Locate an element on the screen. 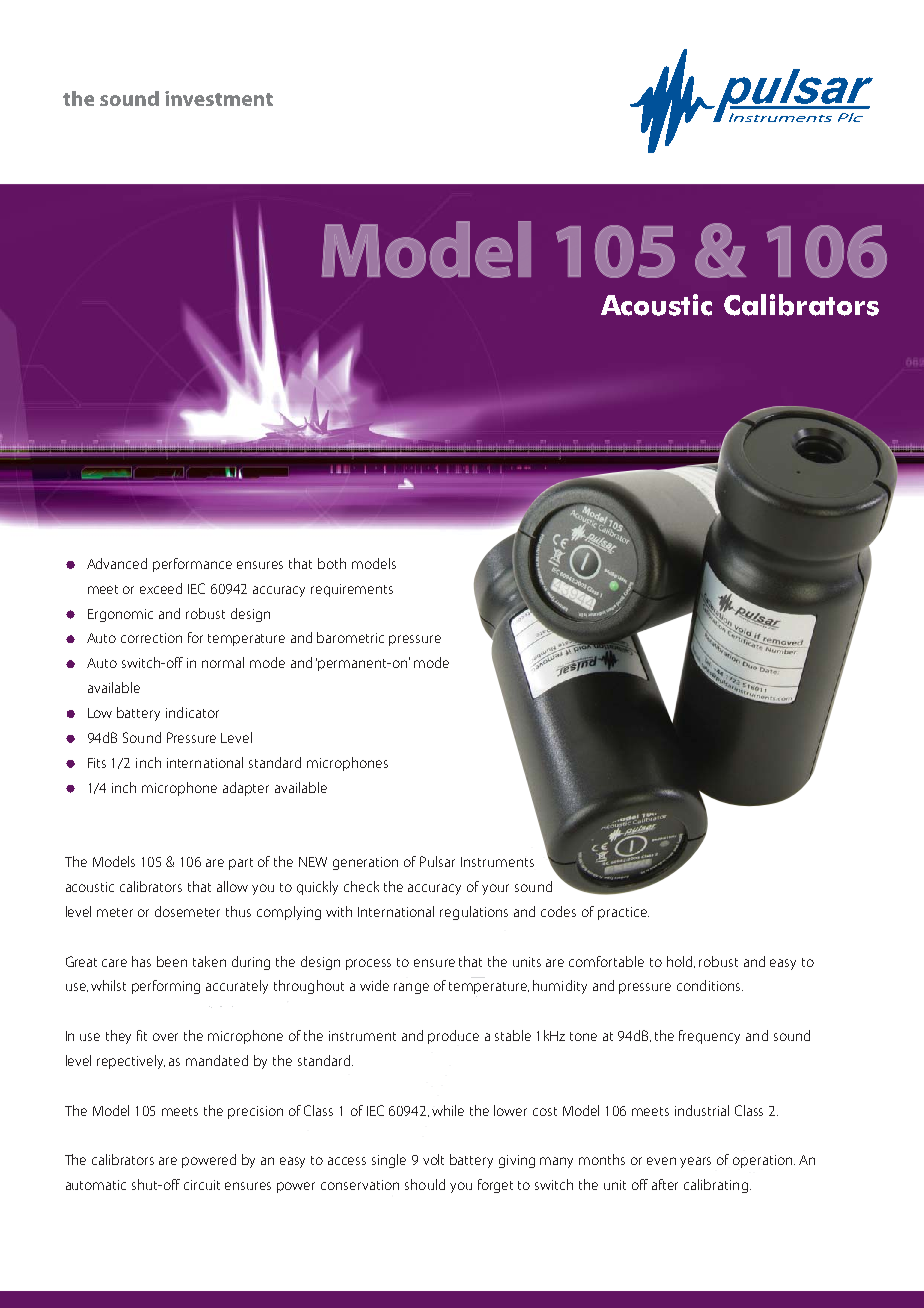  exceed is located at coordinates (161, 588).
